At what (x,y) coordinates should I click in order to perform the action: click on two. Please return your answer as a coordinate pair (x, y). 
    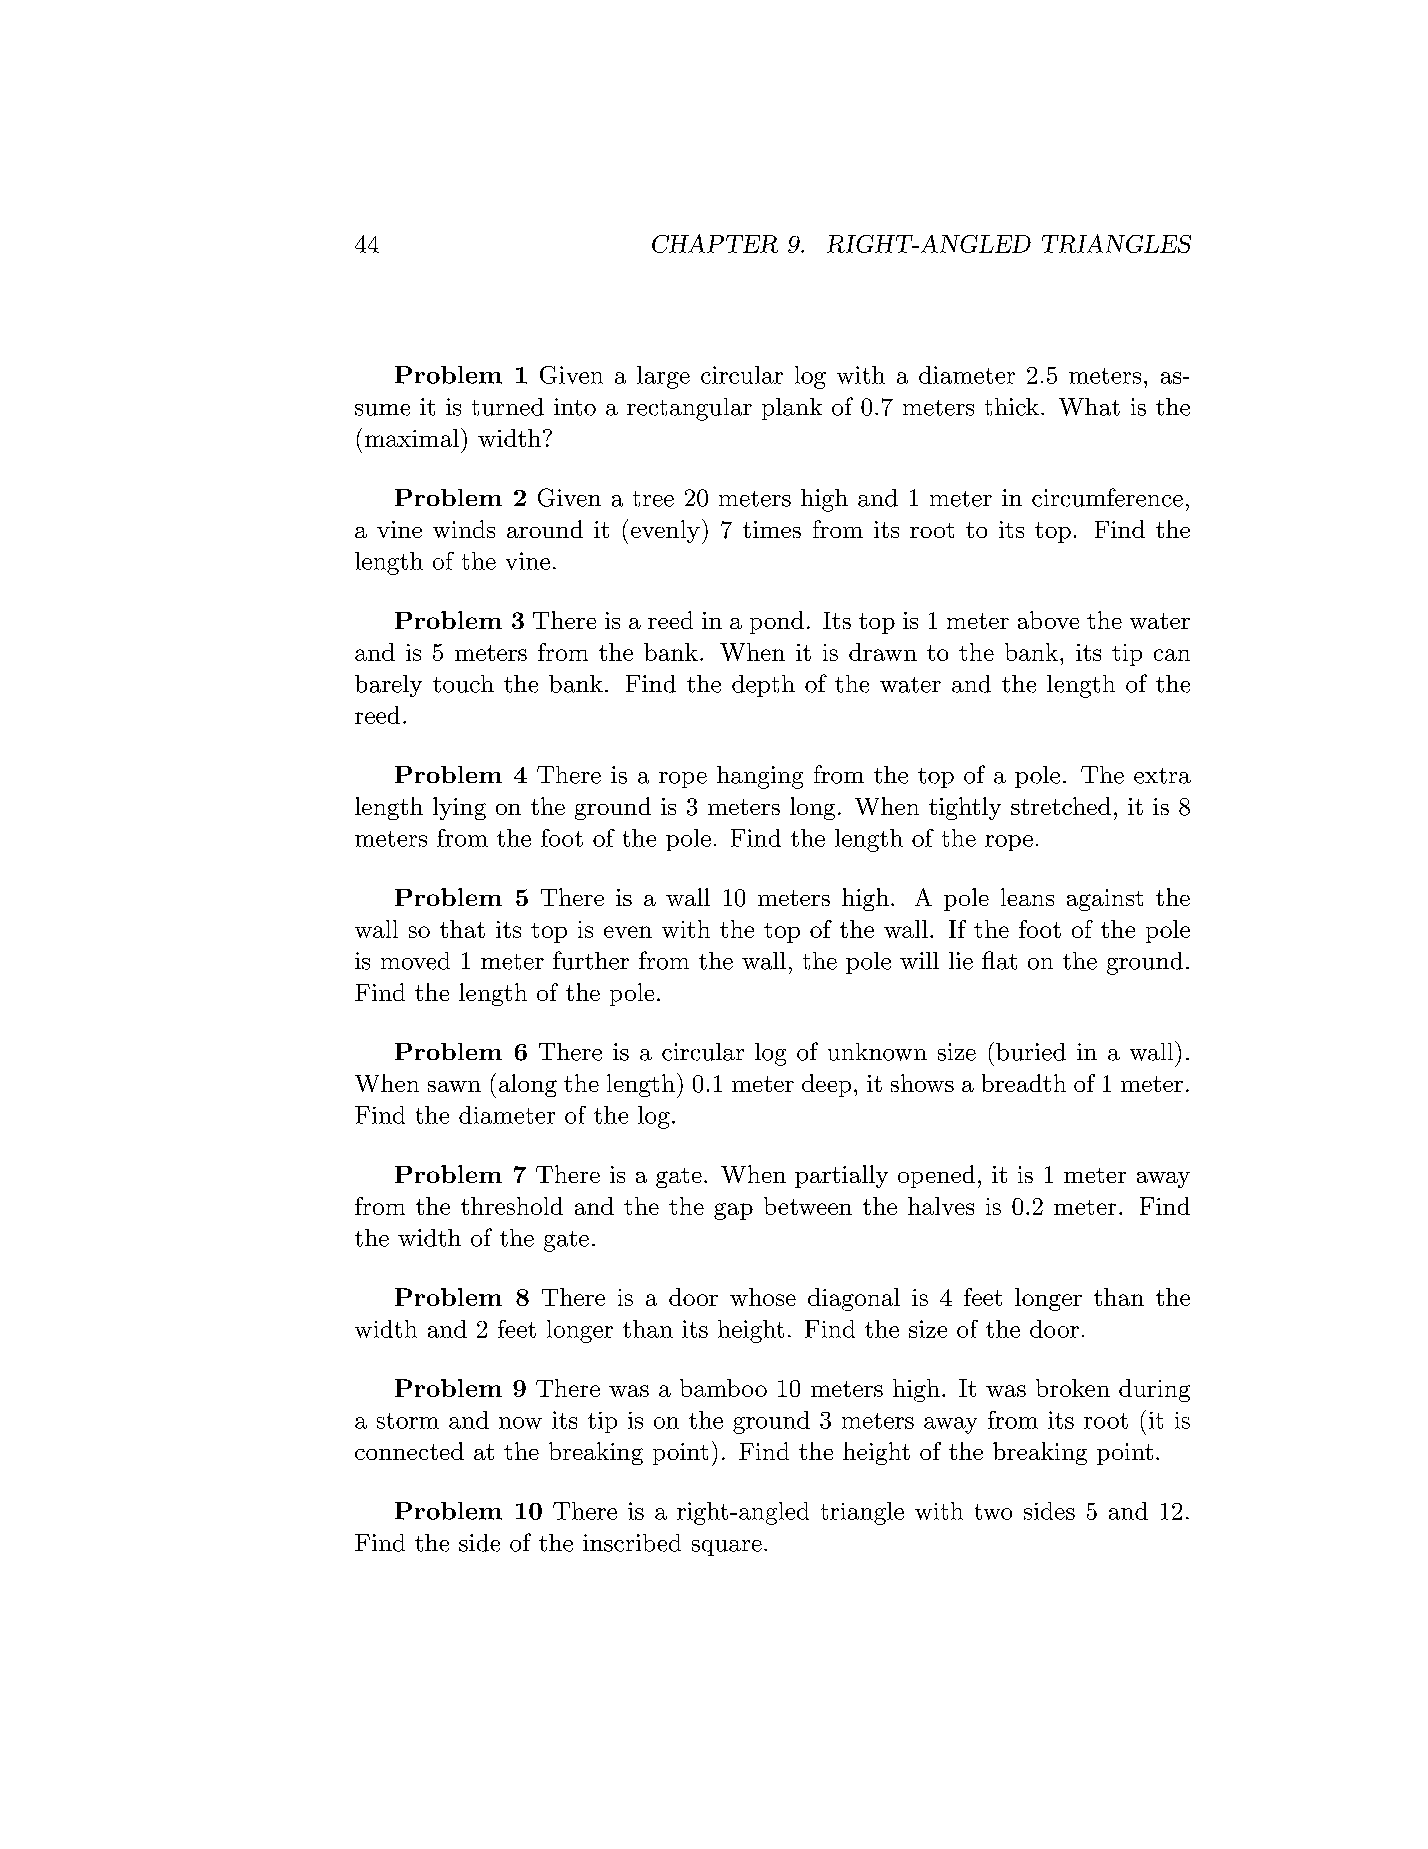
    Looking at the image, I should click on (993, 1512).
